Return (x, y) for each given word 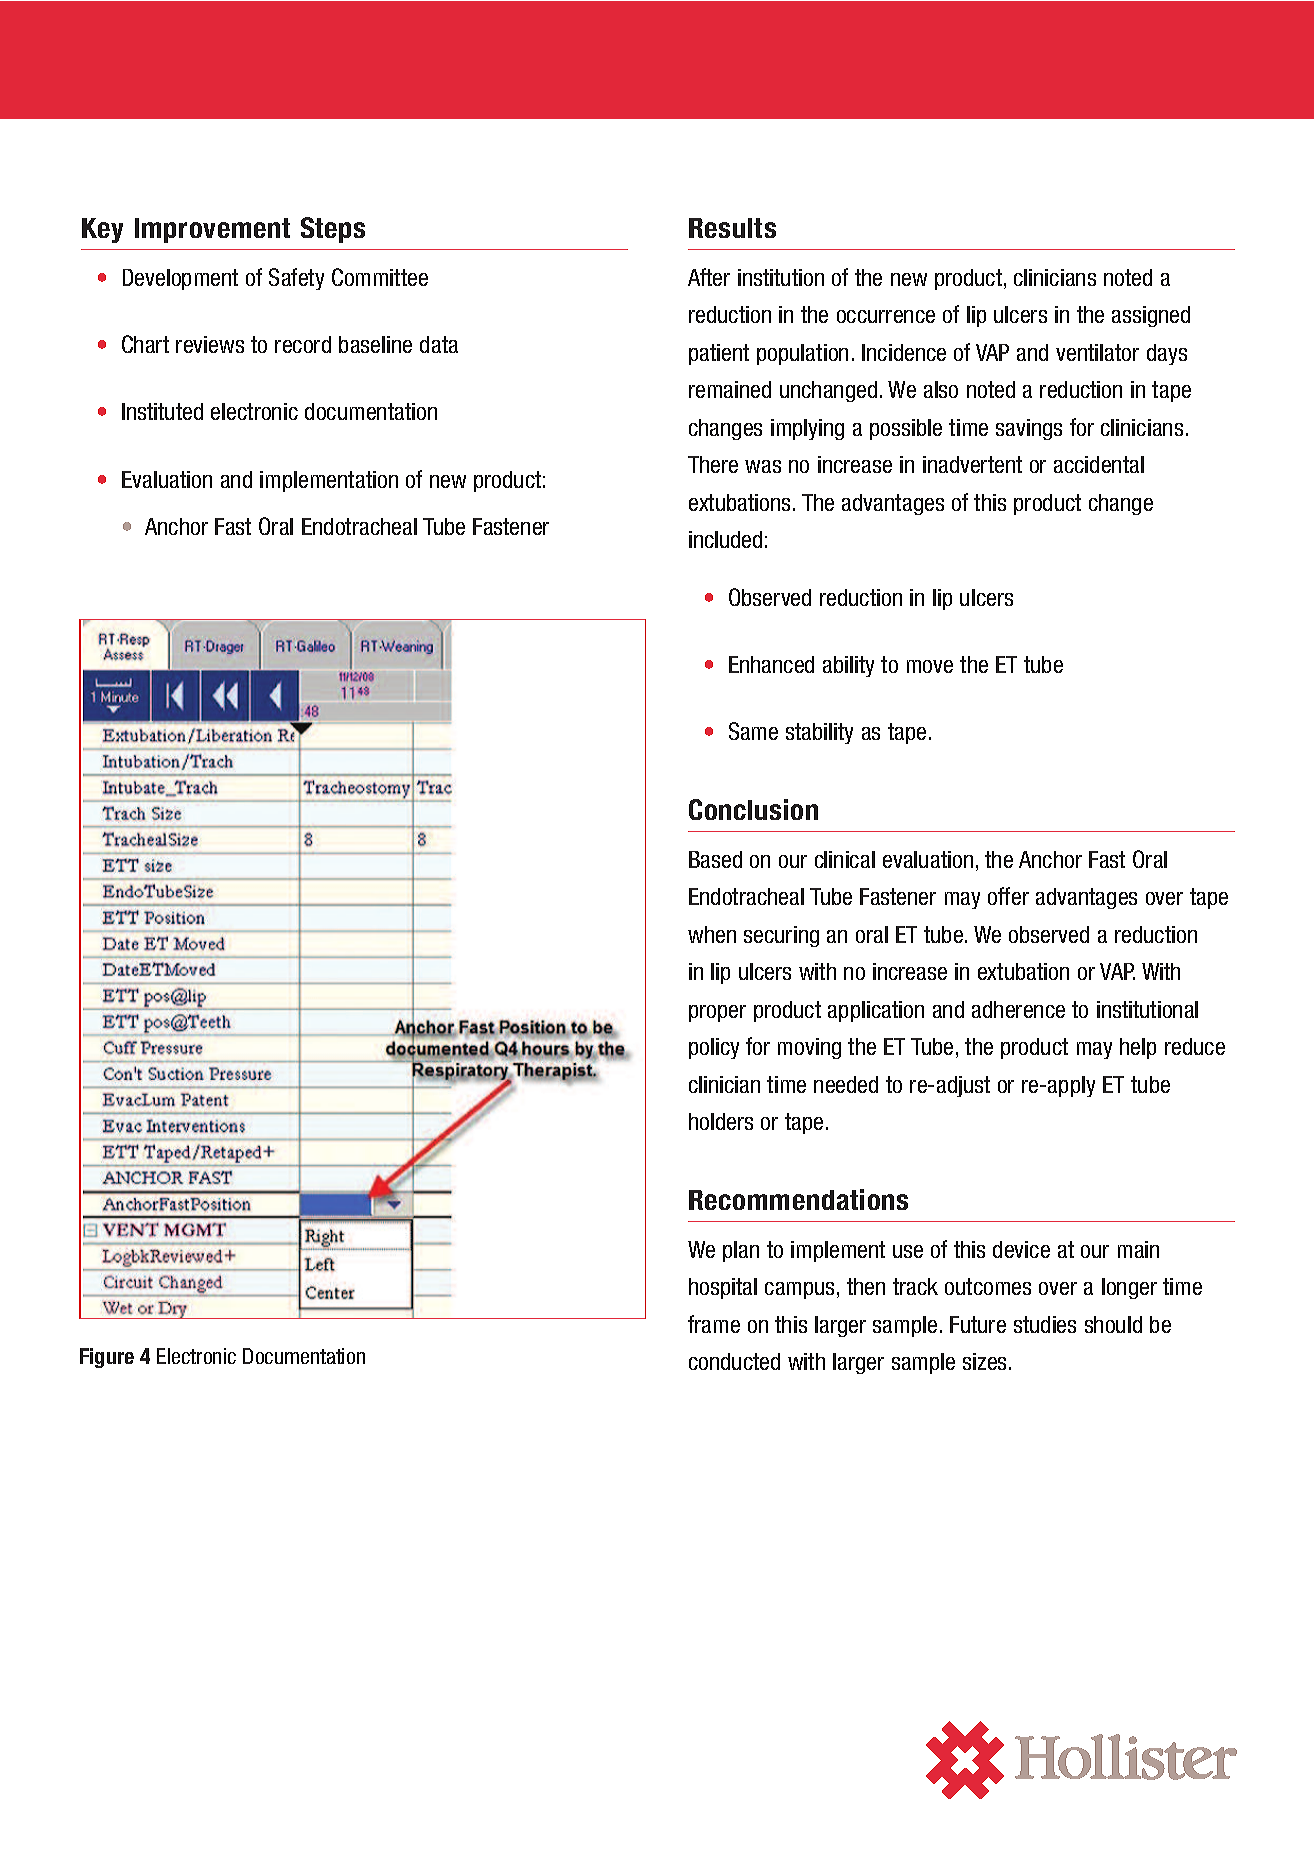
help (1138, 1048)
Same (753, 731)
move (930, 666)
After (709, 277)
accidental (1099, 464)
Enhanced (771, 664)
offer (1008, 896)
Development (180, 279)
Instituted (162, 411)
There (713, 464)
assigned (1151, 316)
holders (721, 1121)
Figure (107, 1358)
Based (715, 859)
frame (714, 1324)
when (712, 934)
